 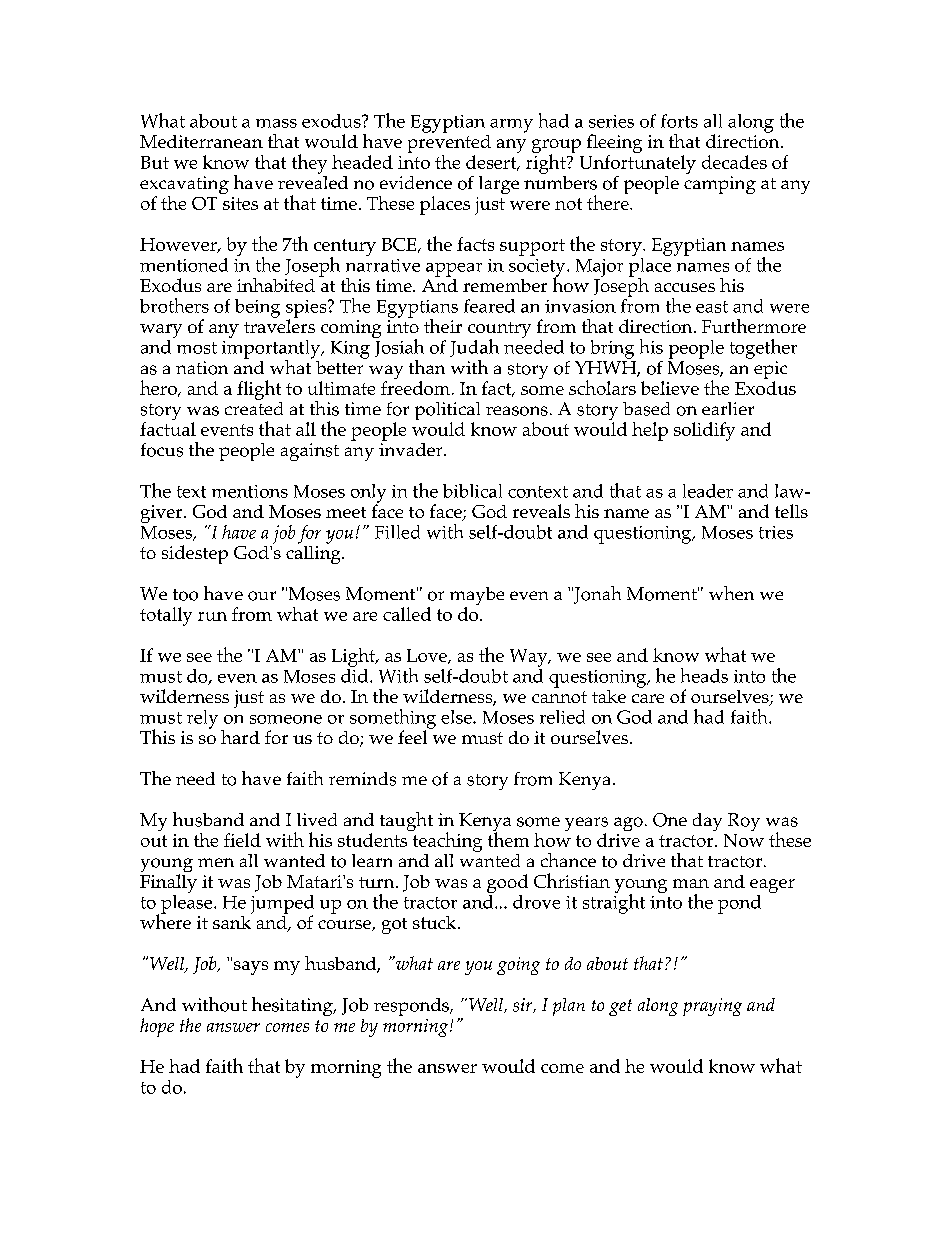 What do you see at coordinates (734, 162) in the screenshot?
I see `decades` at bounding box center [734, 162].
